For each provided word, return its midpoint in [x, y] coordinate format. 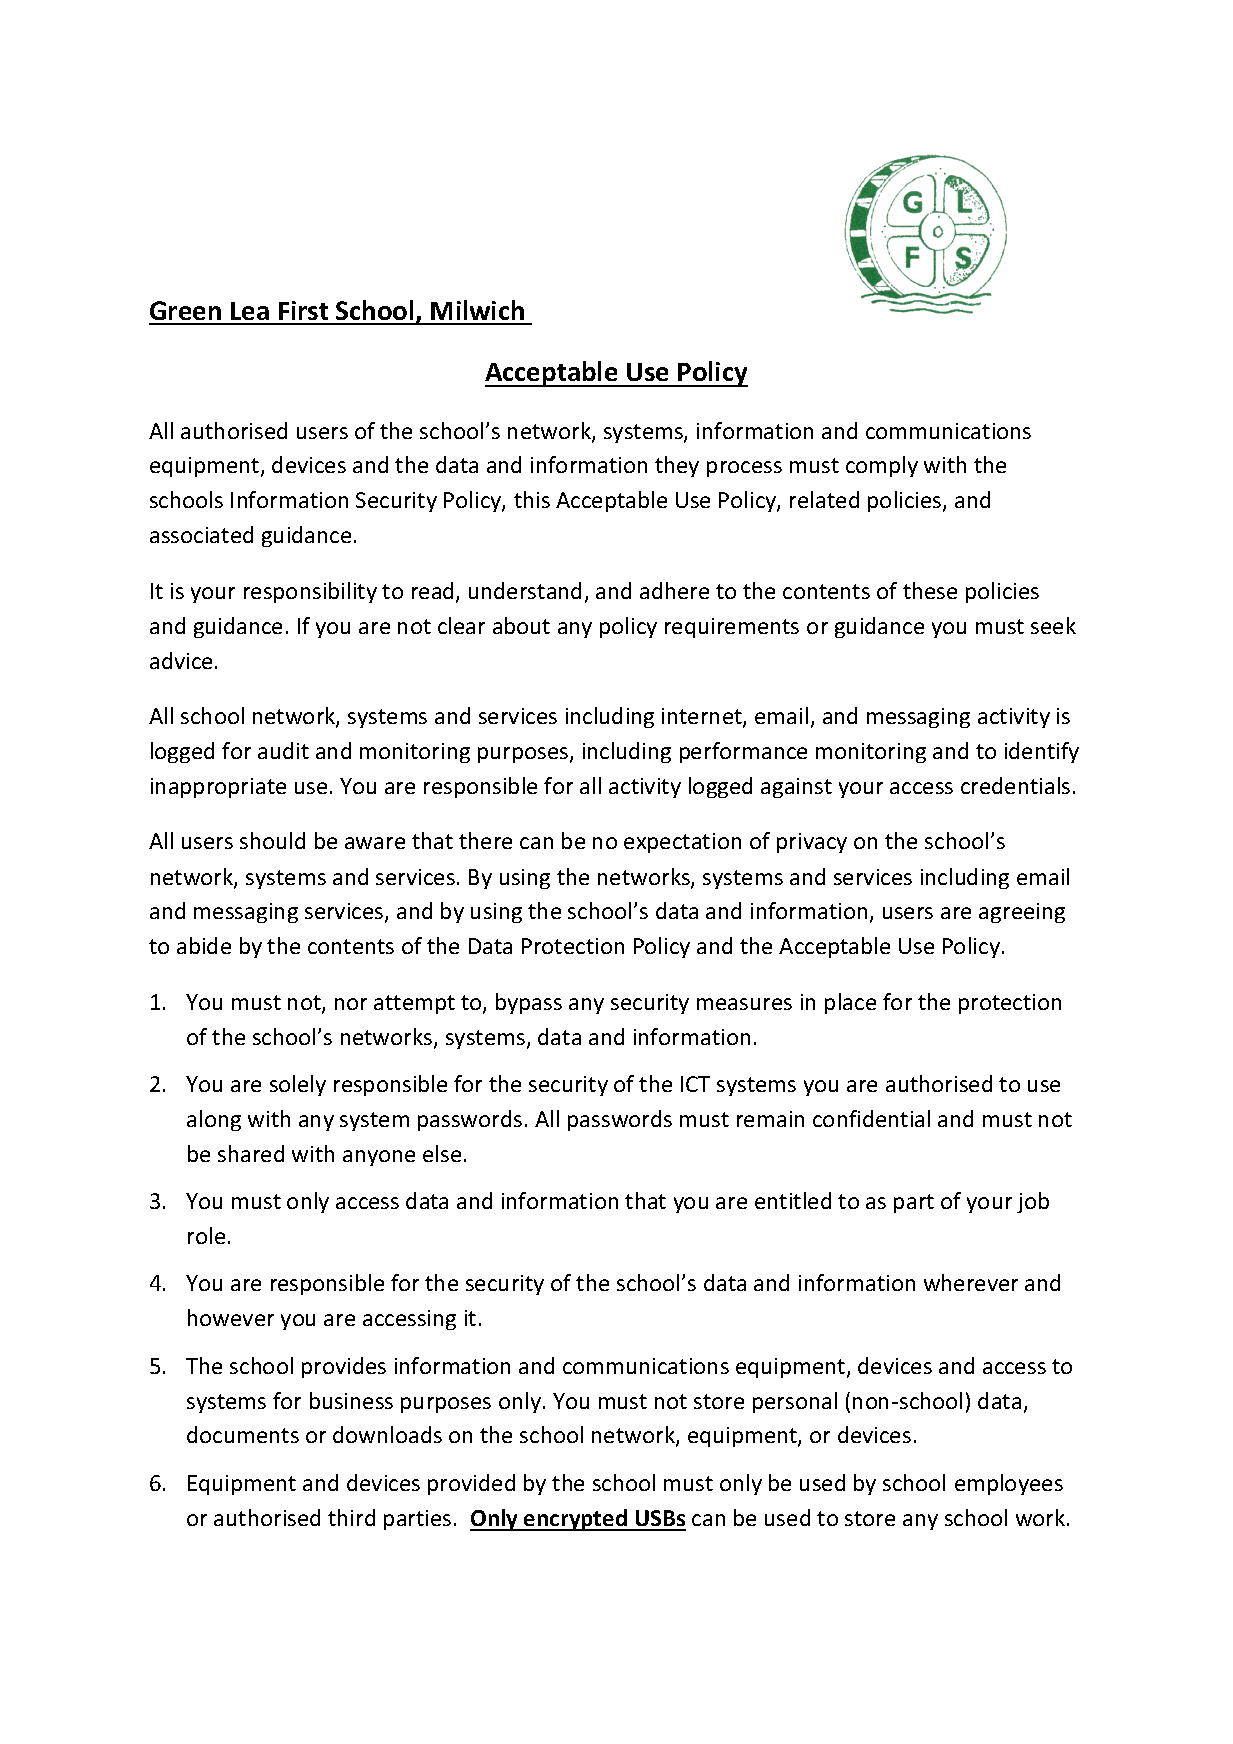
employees [1009, 1484]
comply [882, 466]
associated [201, 534]
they [677, 466]
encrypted [575, 1520]
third [351, 1517]
